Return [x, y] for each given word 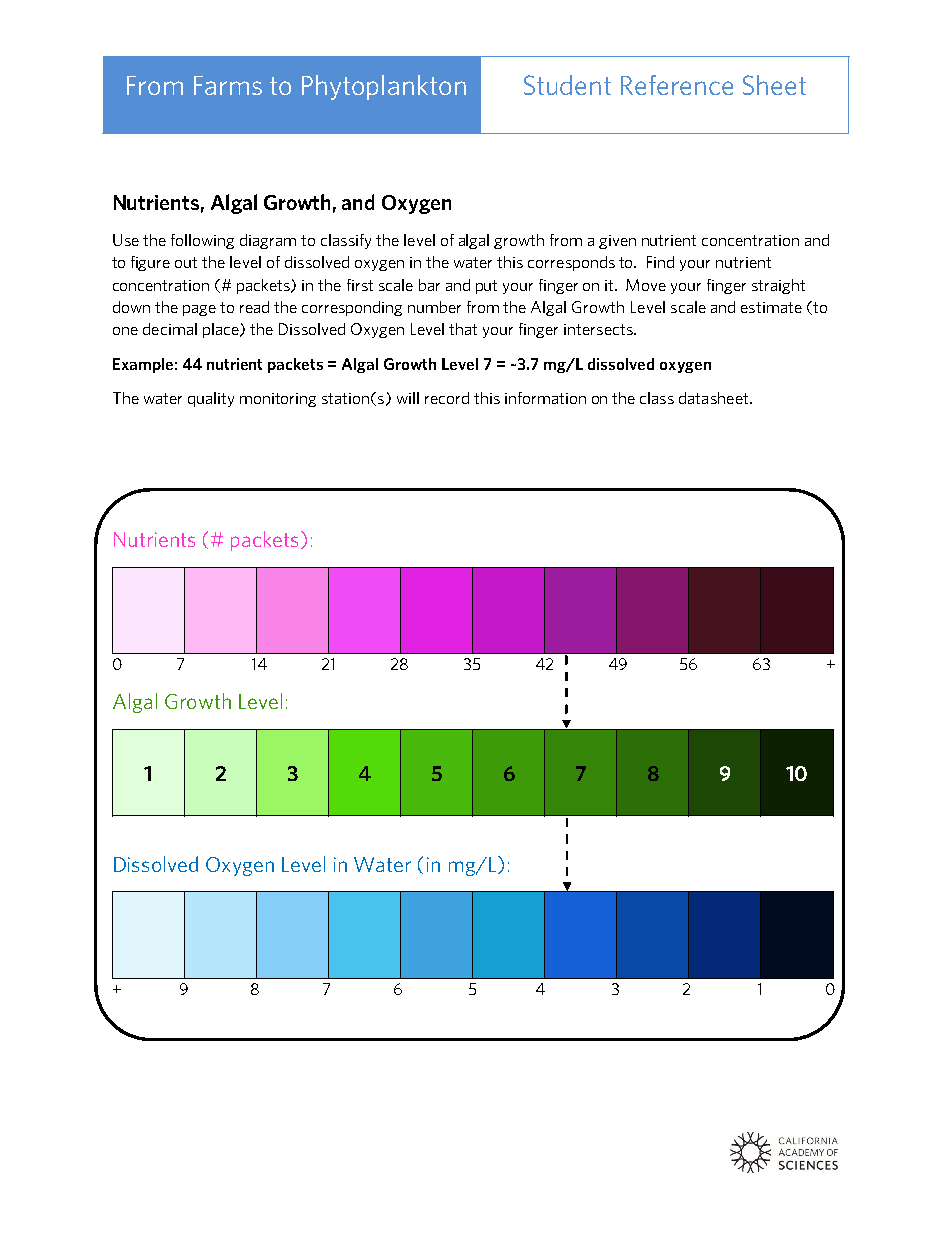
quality [211, 399]
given [617, 242]
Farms [228, 85]
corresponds [571, 263]
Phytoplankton [384, 87]
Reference [677, 85]
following [202, 241]
